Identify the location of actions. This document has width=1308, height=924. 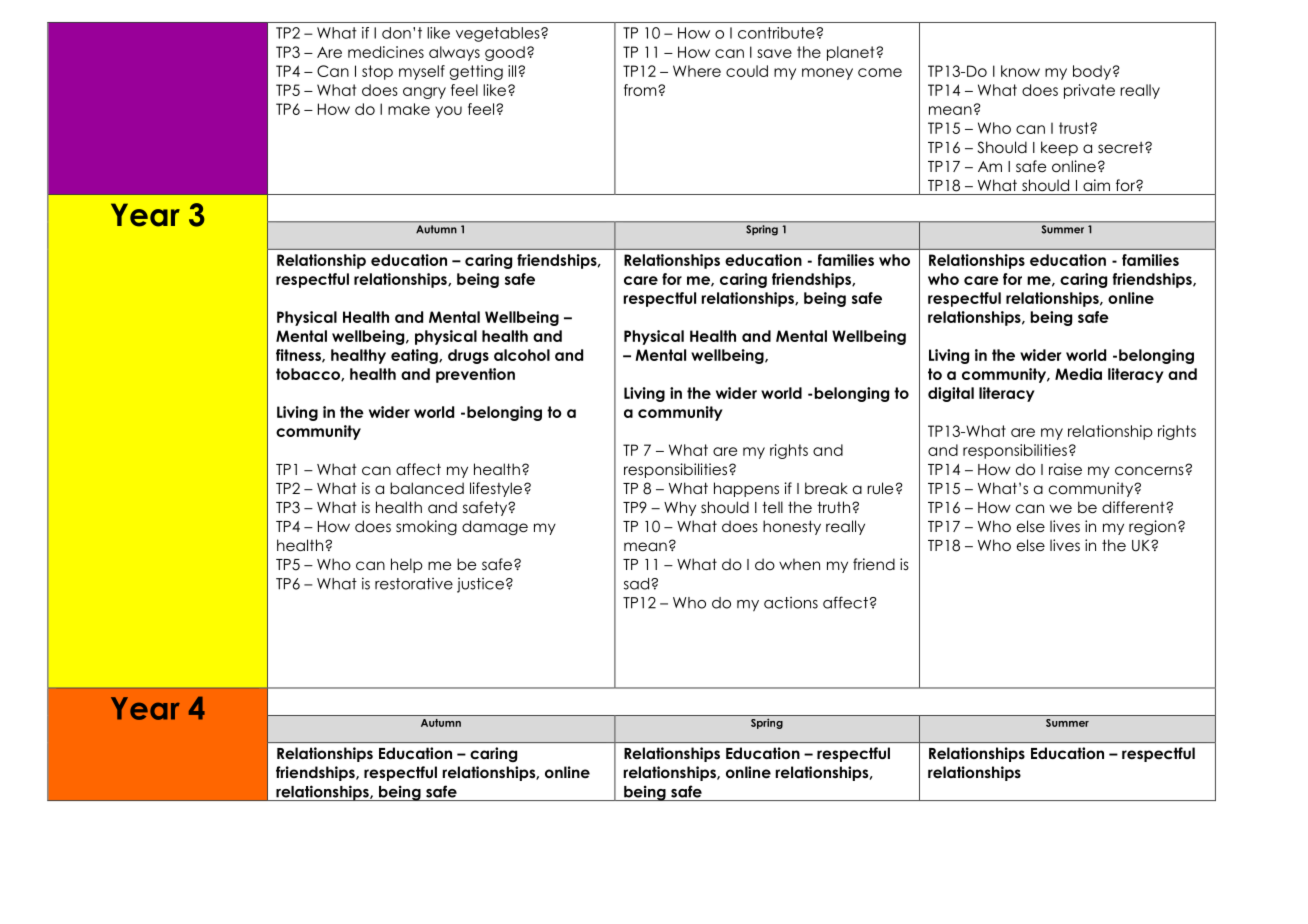
(791, 603).
